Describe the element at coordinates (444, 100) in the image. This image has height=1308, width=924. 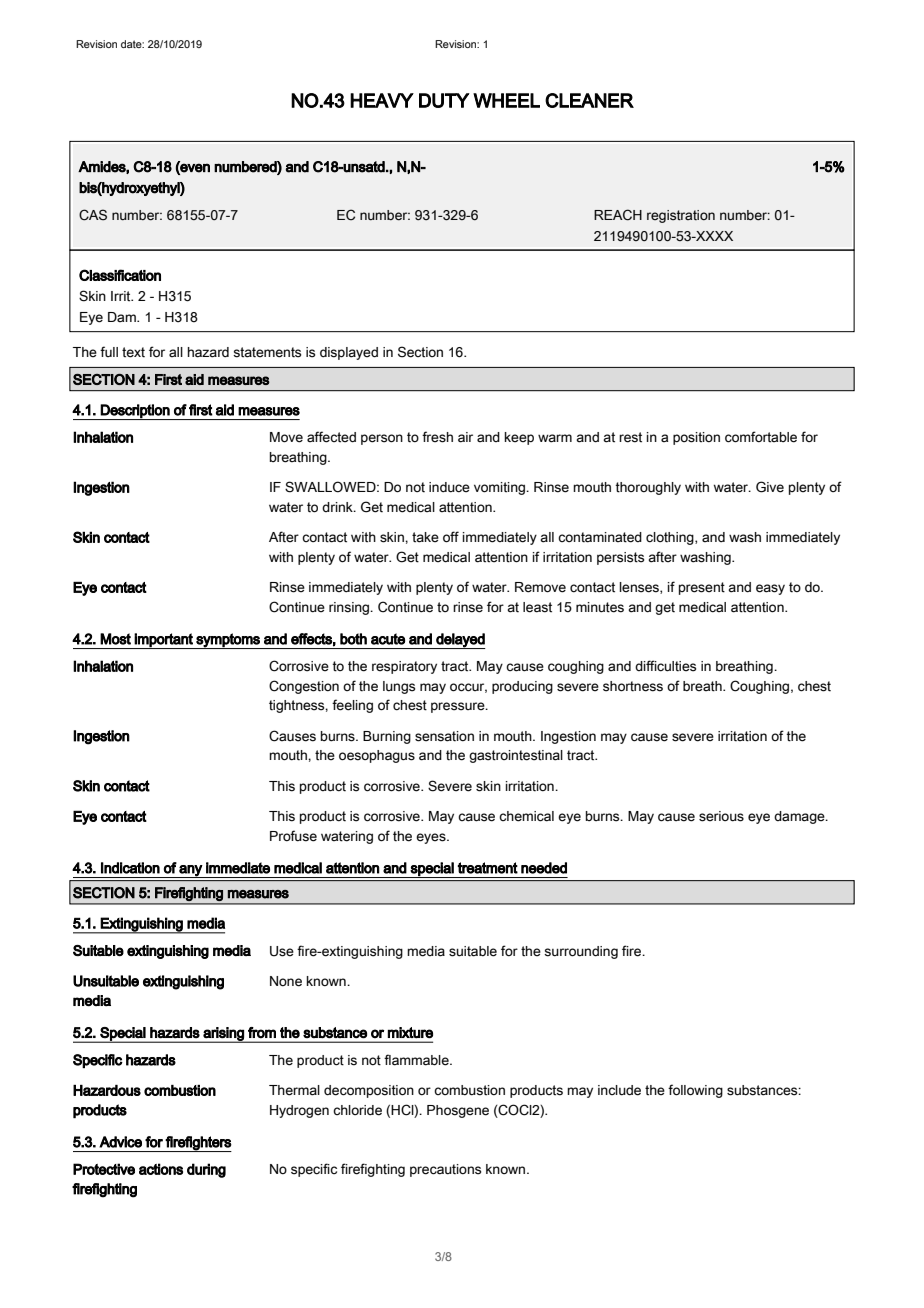
I see `DUTY` at that location.
